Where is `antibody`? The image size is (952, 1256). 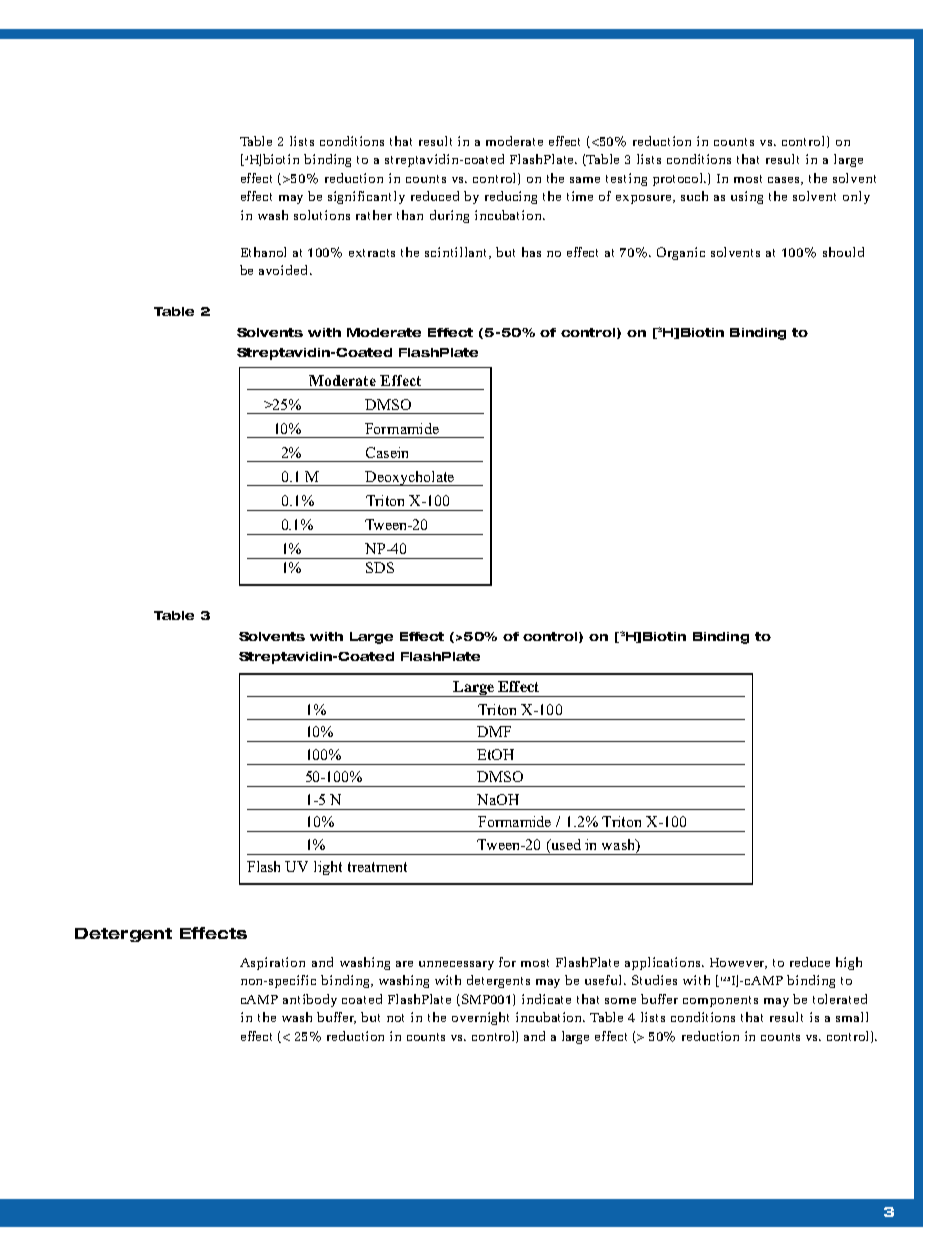 antibody is located at coordinates (310, 1000).
